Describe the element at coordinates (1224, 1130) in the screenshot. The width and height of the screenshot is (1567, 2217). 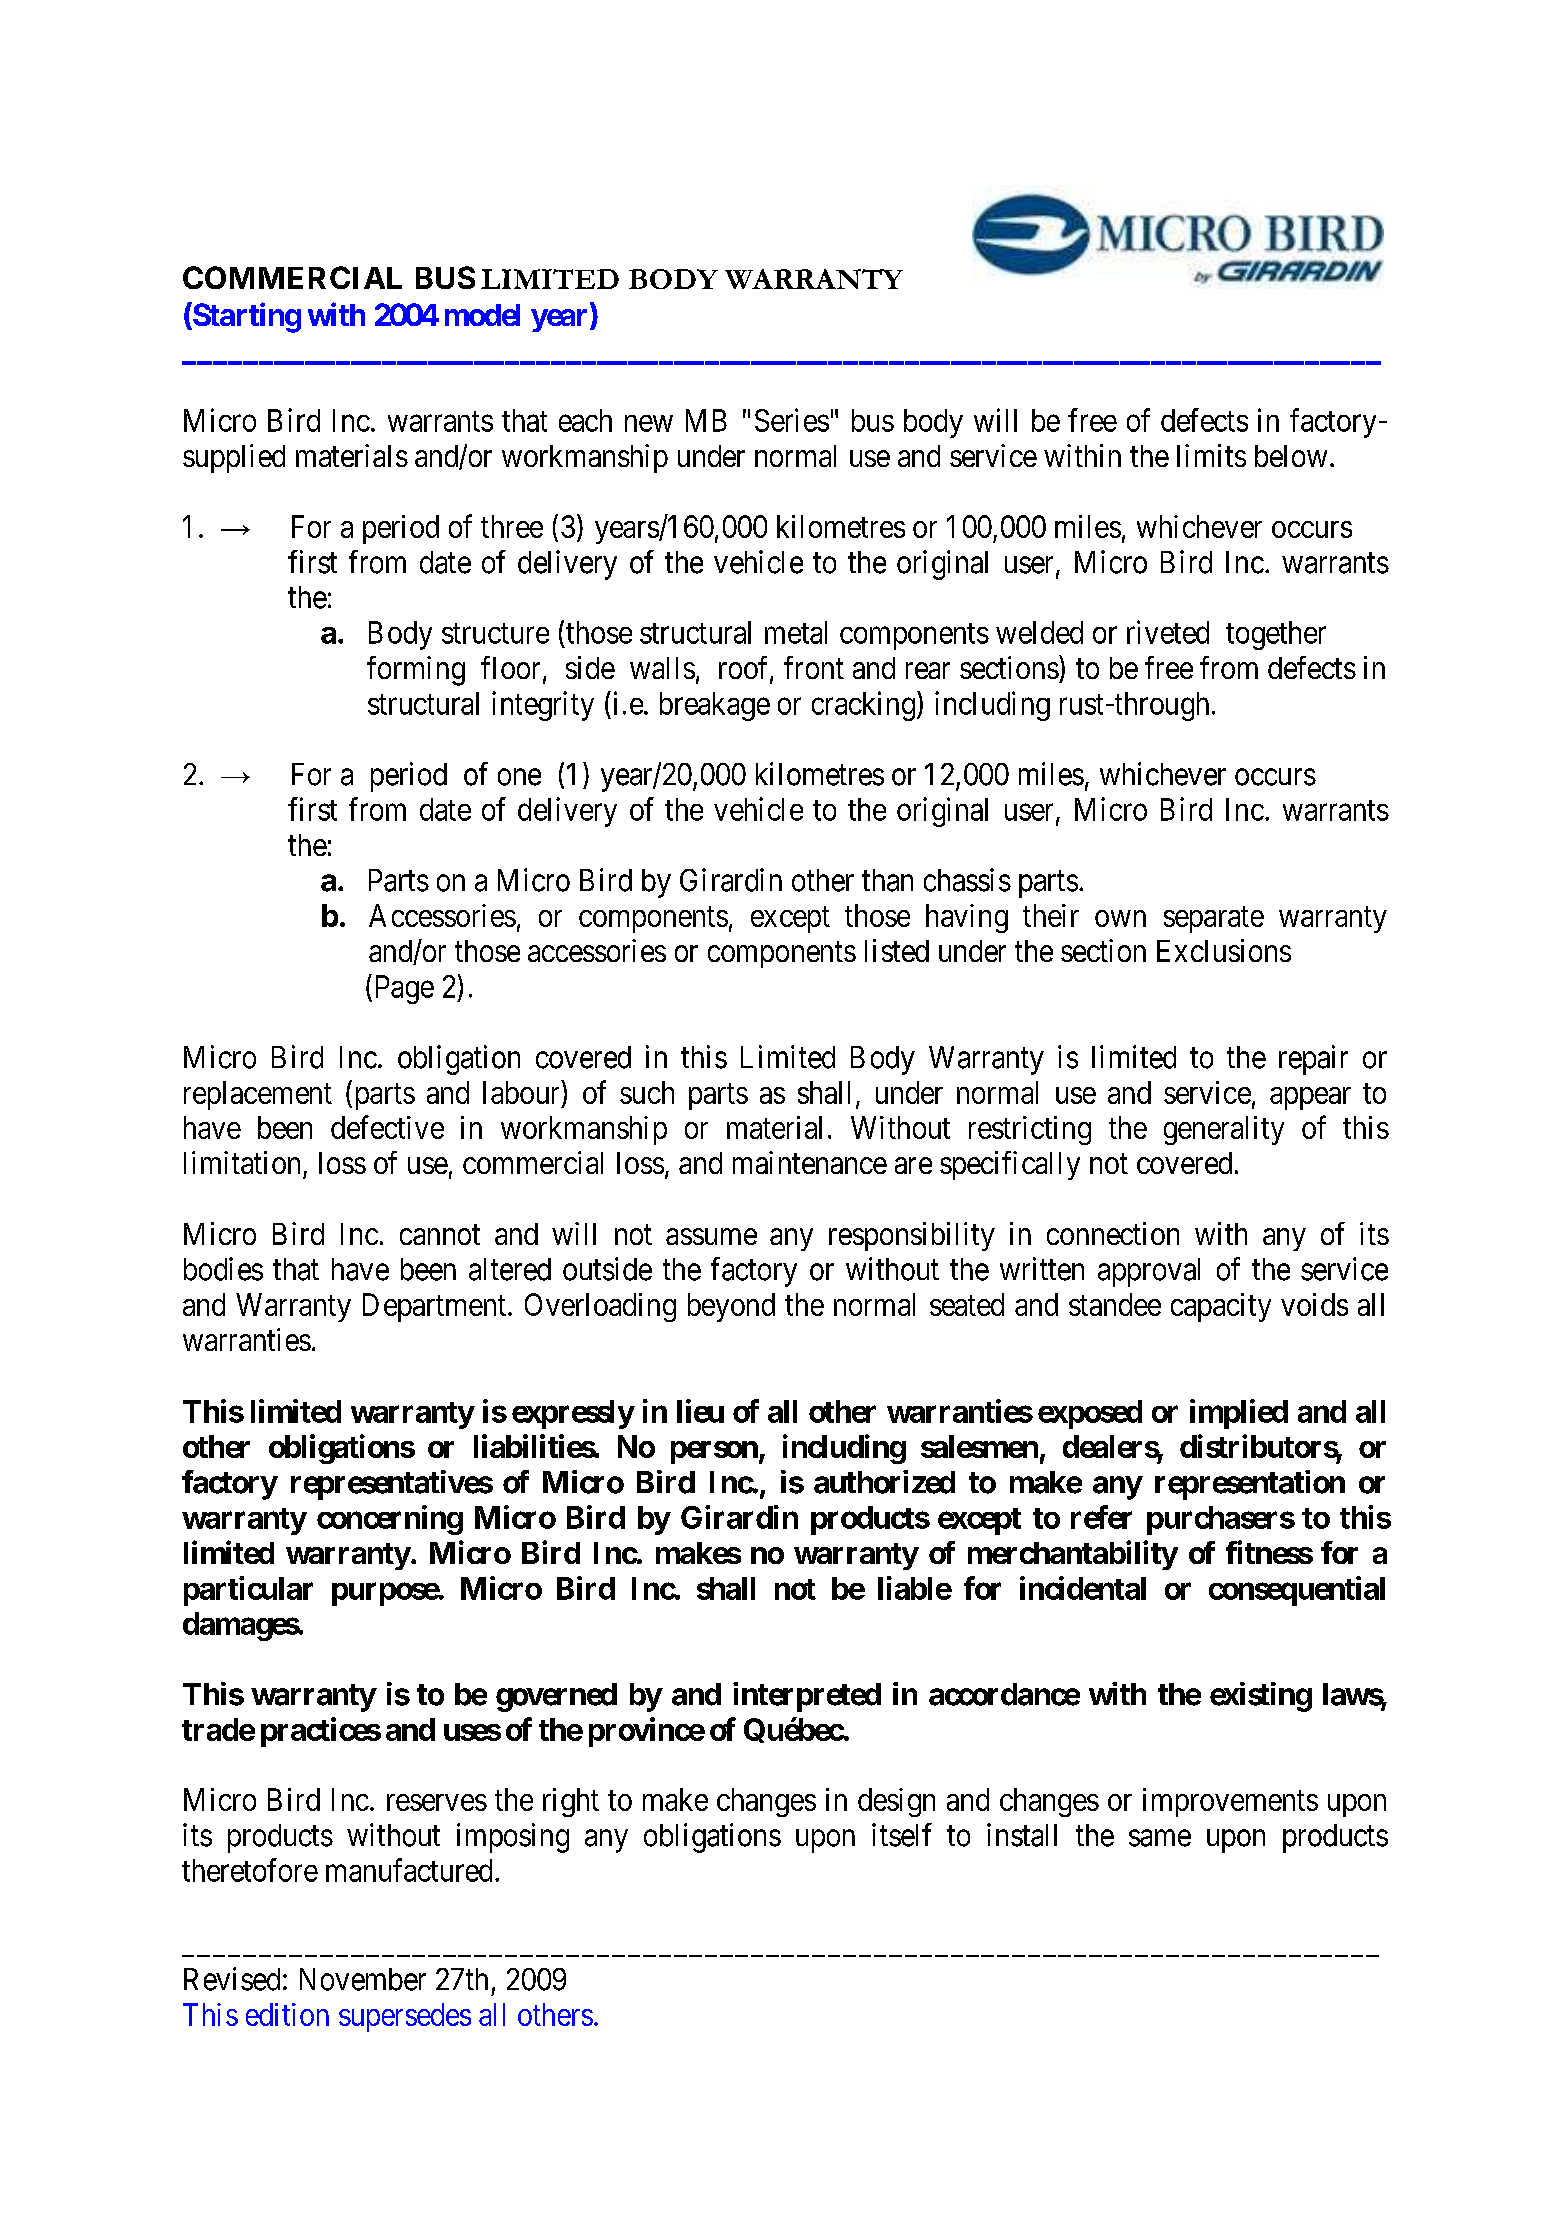
I see `generality` at that location.
